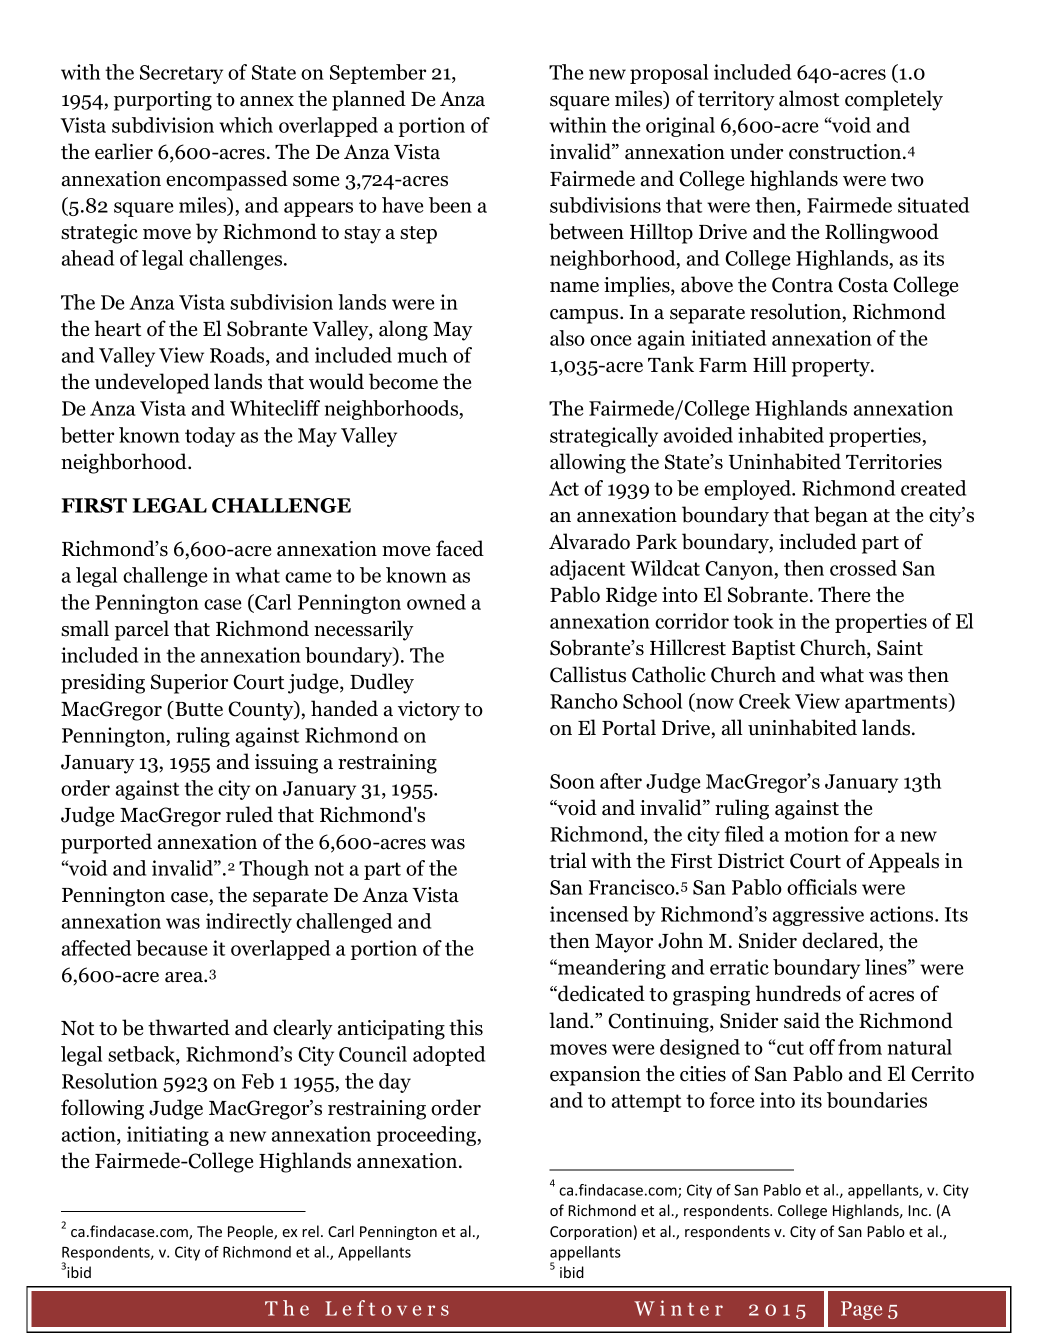 The height and width of the document is (1344, 1038). I want to click on Page, so click(861, 1310).
